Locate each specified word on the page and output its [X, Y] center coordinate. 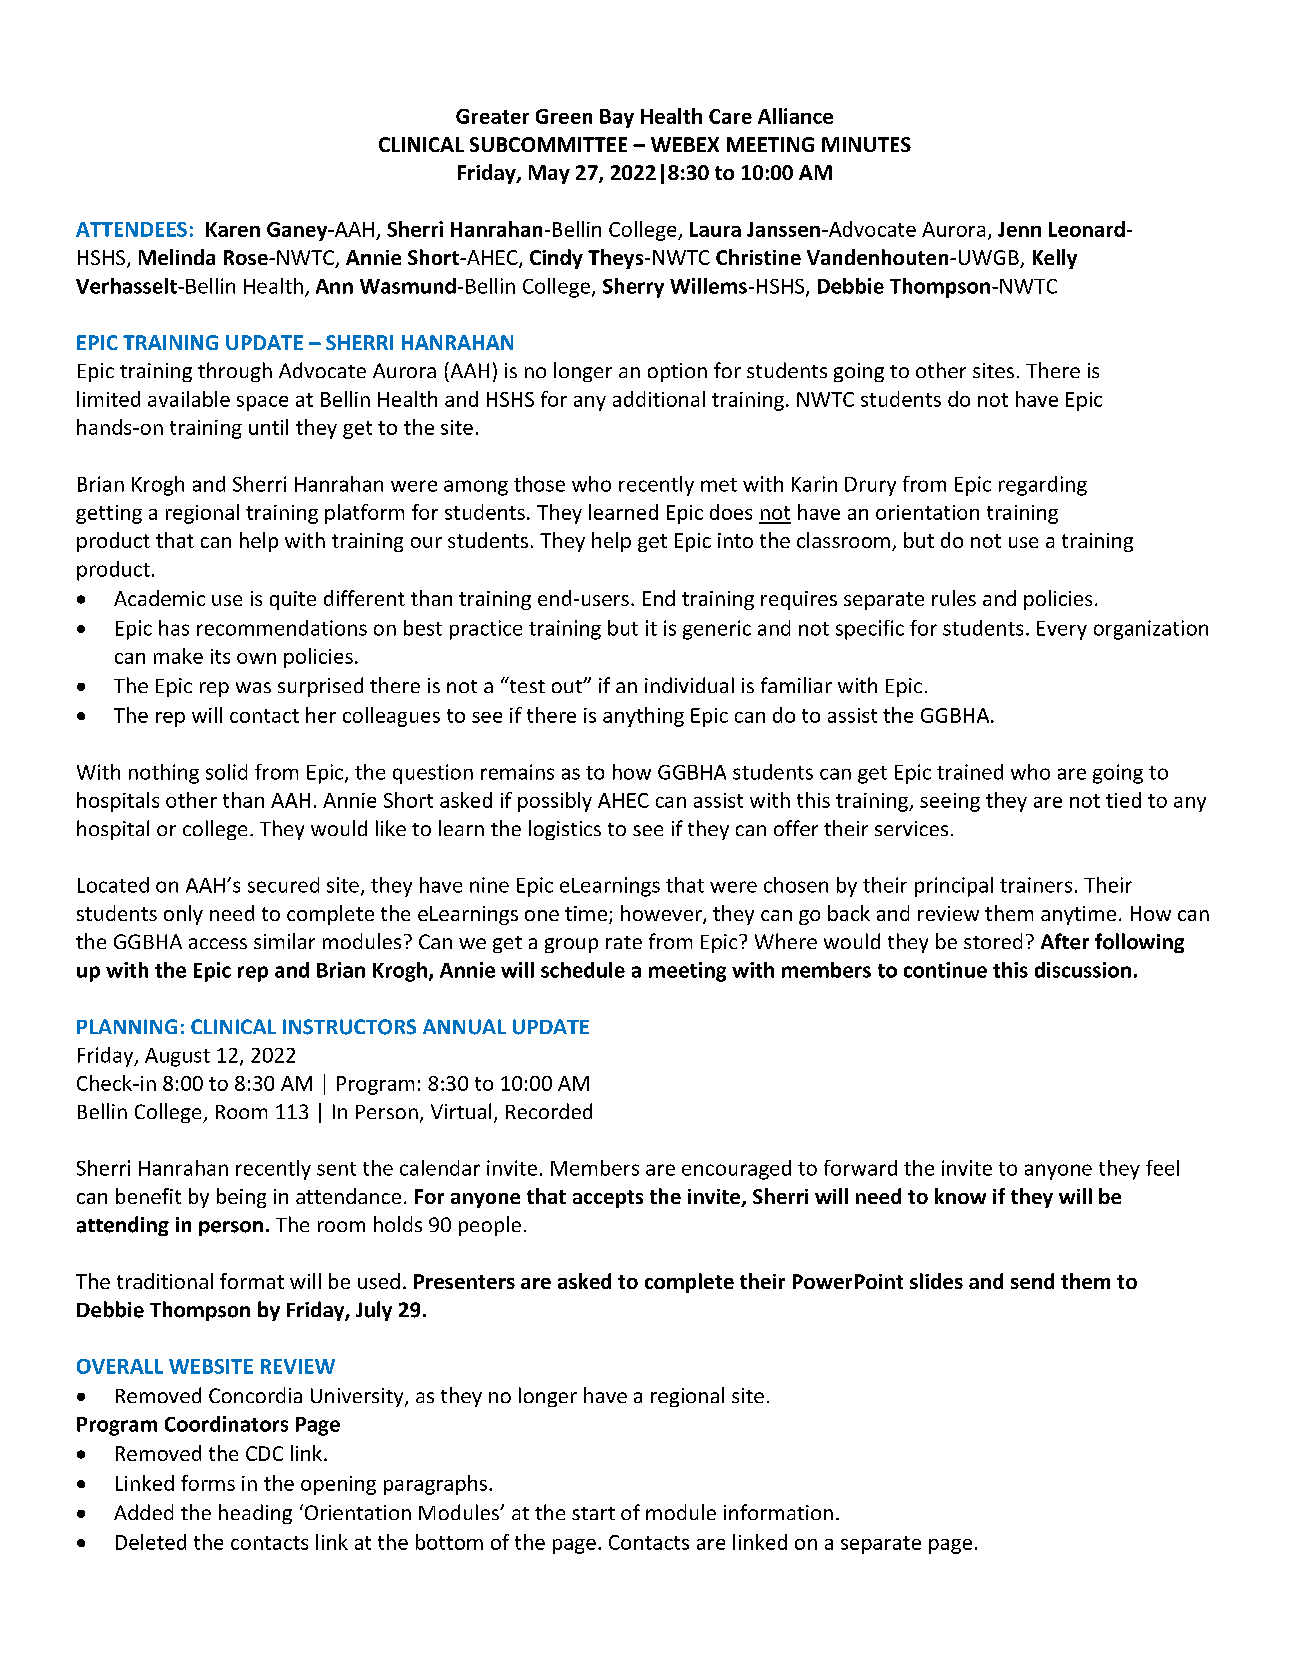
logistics [565, 830]
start [593, 1513]
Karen [233, 229]
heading [255, 1514]
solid [226, 772]
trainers [1036, 885]
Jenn [1019, 229]
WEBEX [685, 144]
